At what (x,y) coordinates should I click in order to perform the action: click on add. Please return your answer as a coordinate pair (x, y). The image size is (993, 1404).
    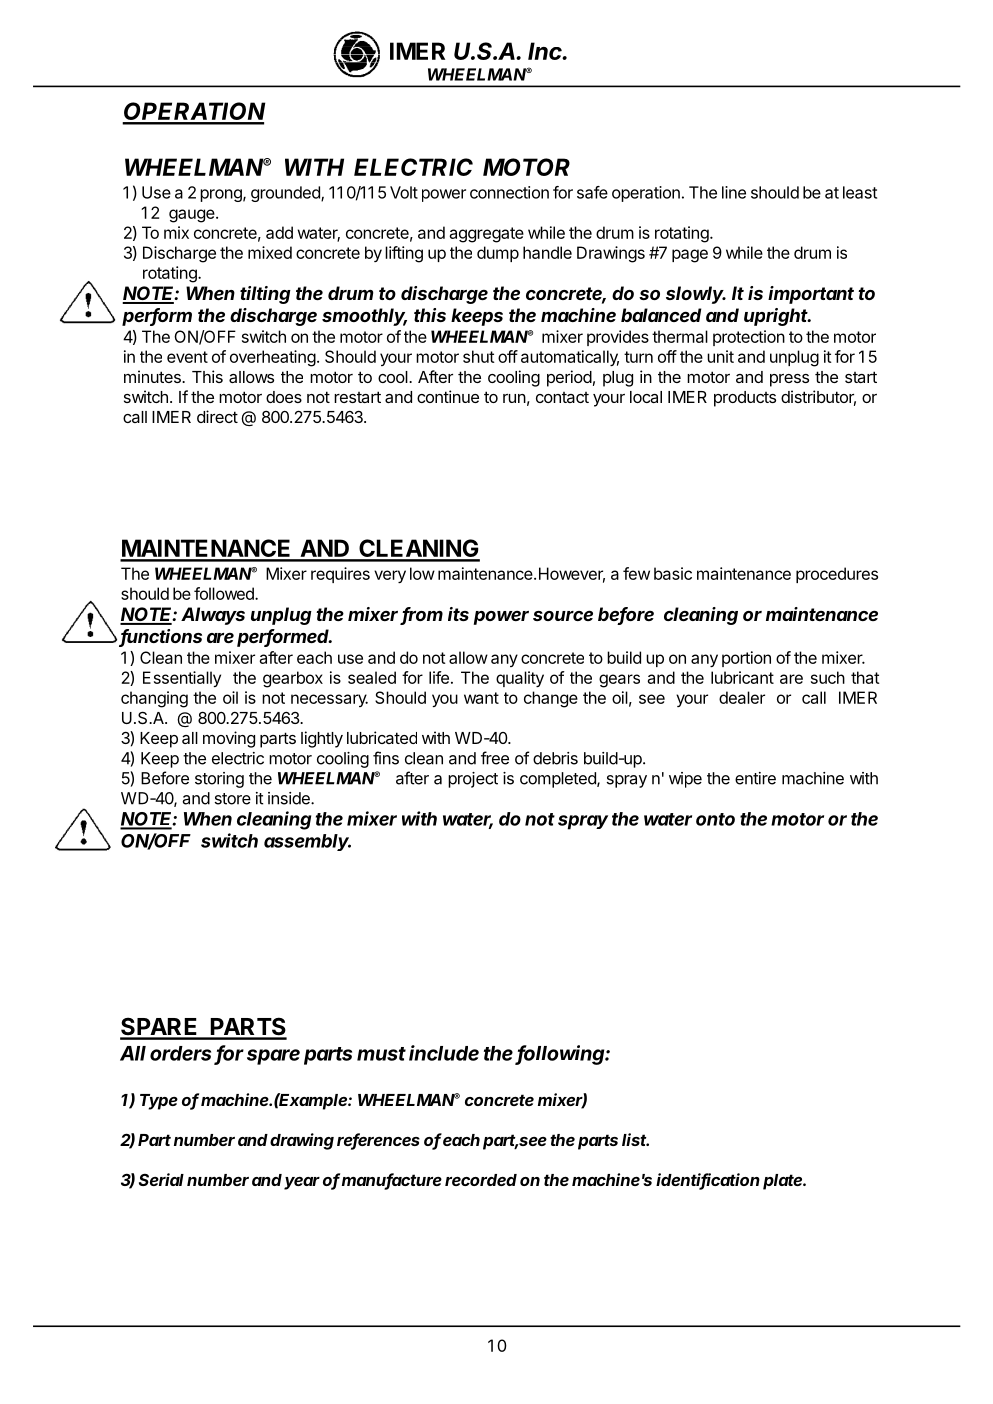
    Looking at the image, I should click on (279, 232).
